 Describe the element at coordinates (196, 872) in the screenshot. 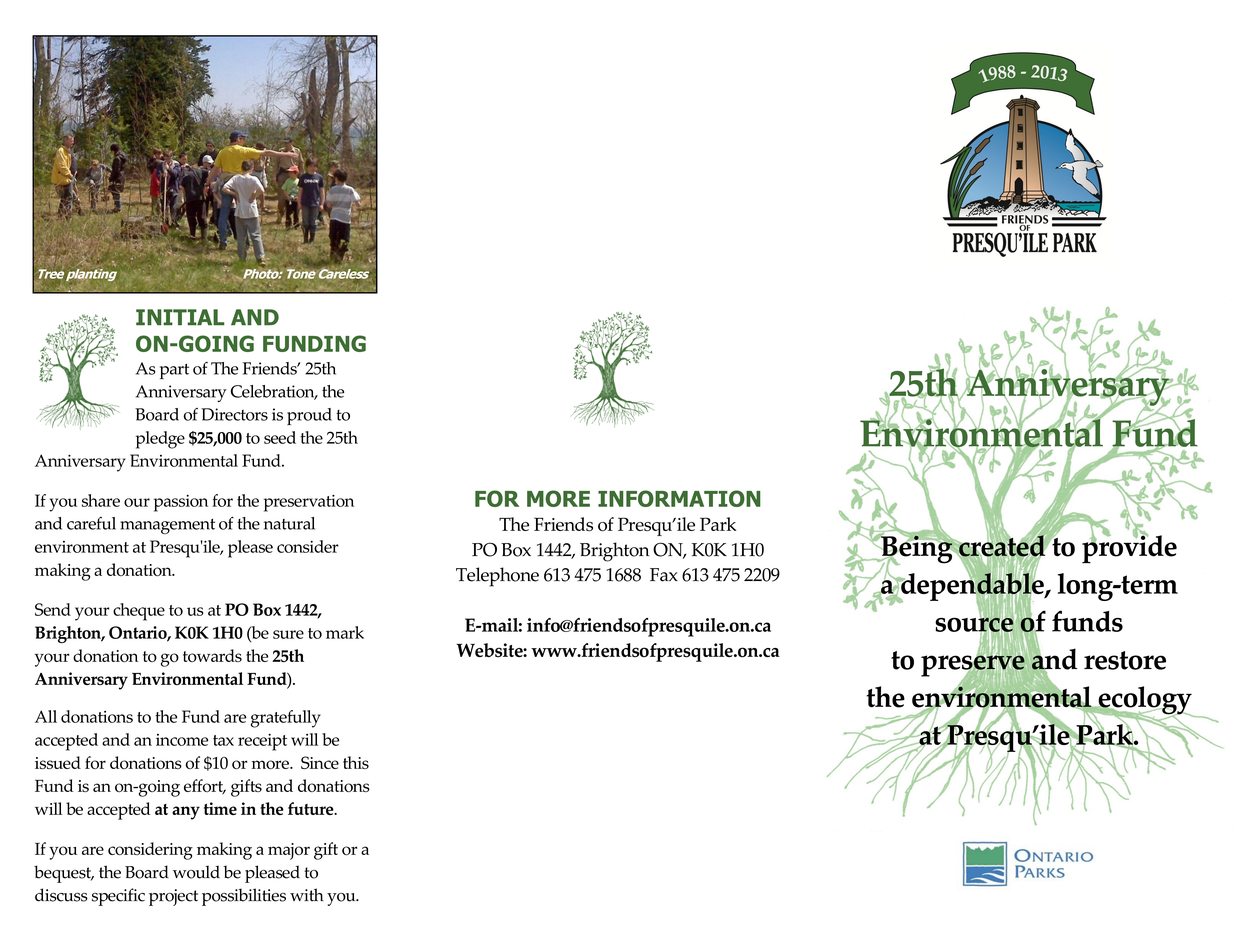

I see `would` at that location.
